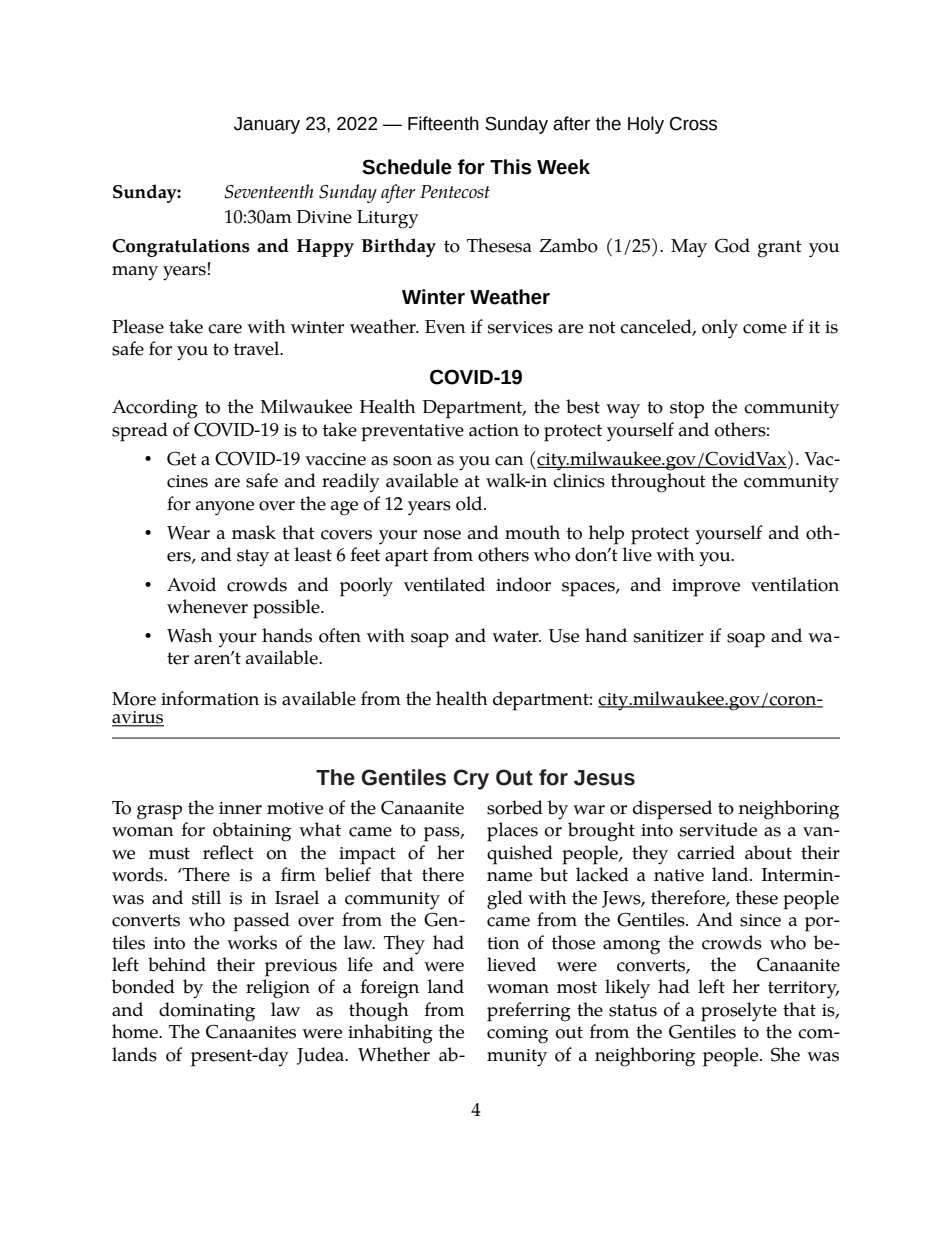  Describe the element at coordinates (134, 699) in the image. I see `More` at that location.
